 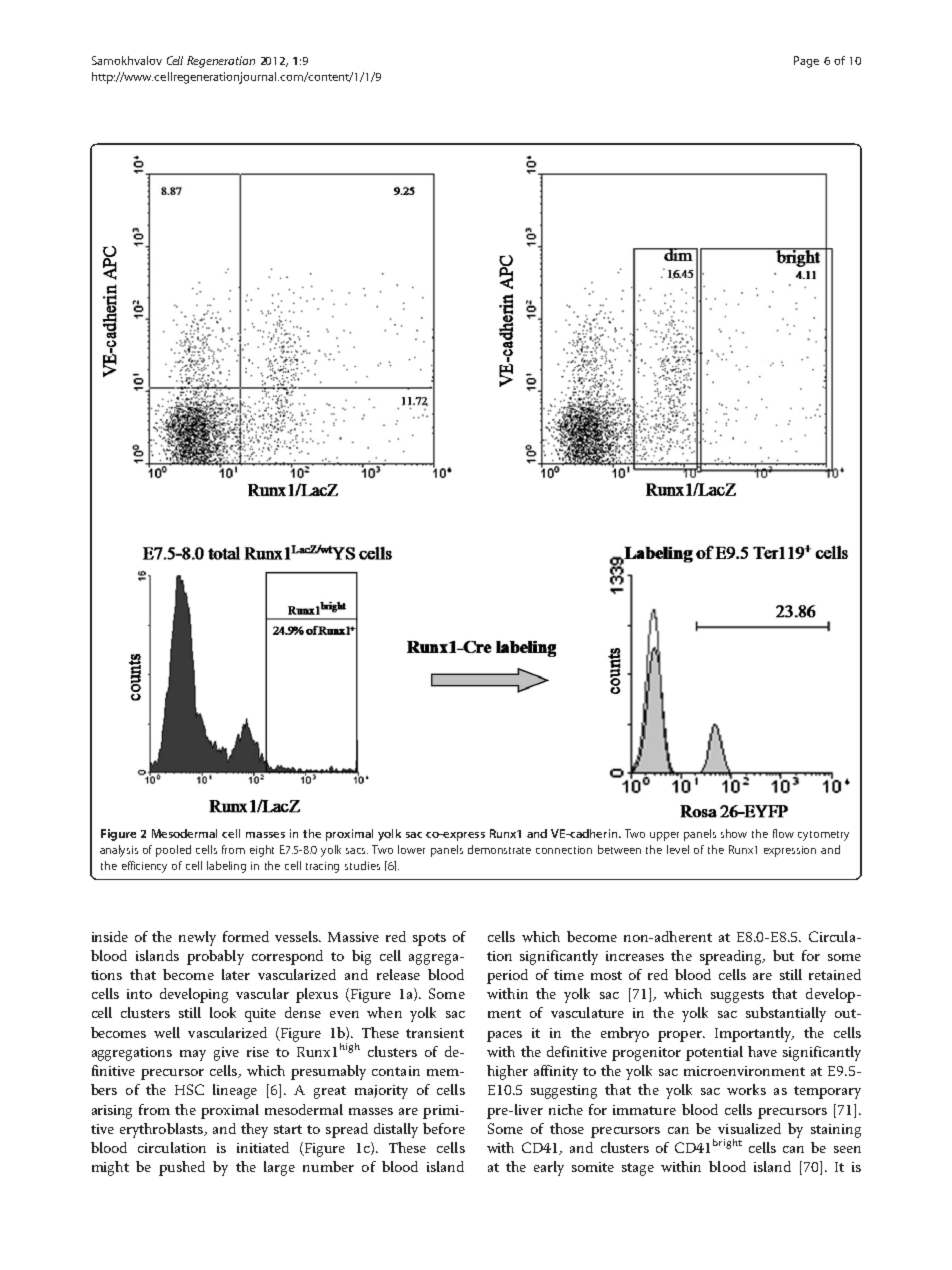 I want to click on flow, so click(x=783, y=833).
